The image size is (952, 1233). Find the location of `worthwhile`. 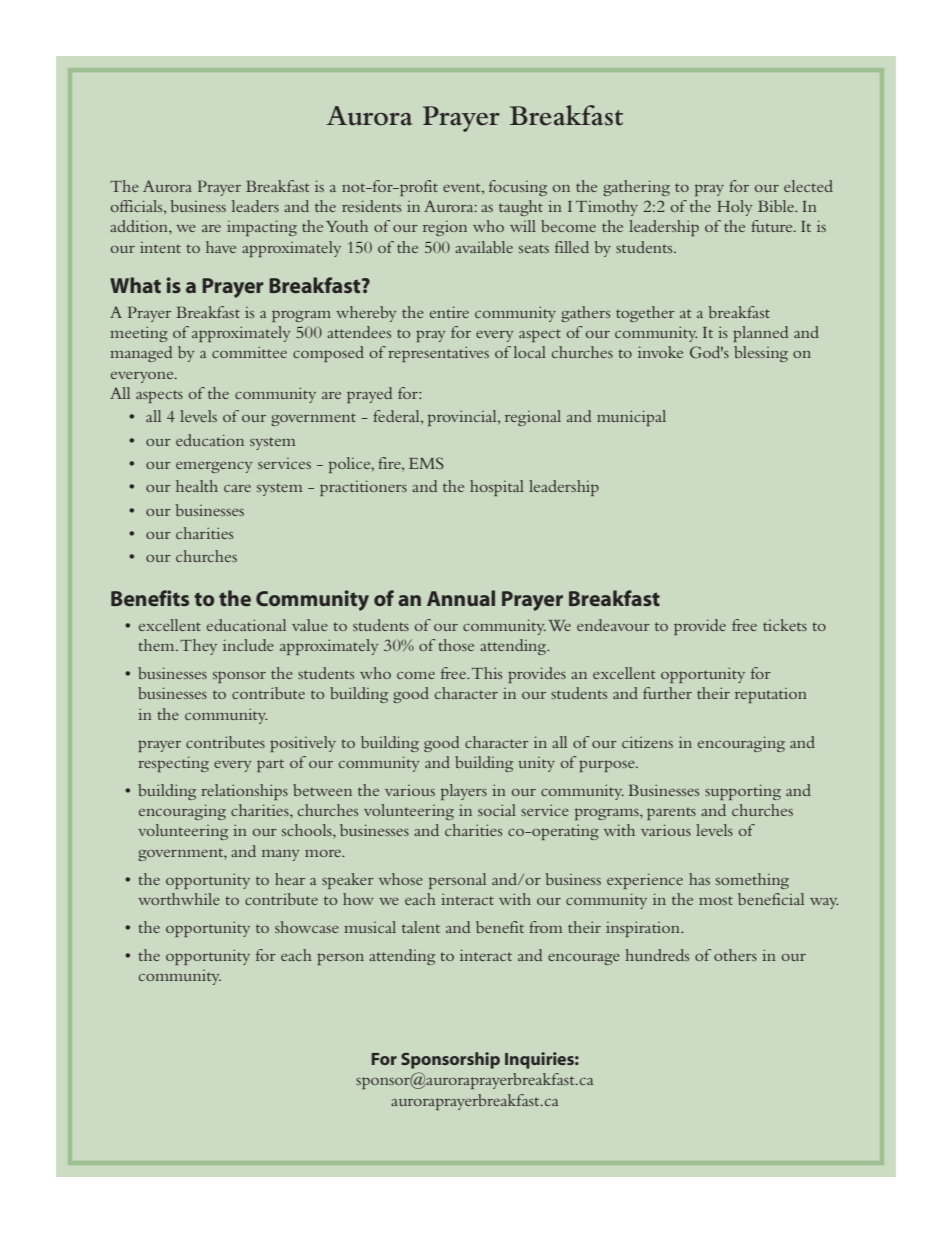

worthwhile is located at coordinates (179, 899).
